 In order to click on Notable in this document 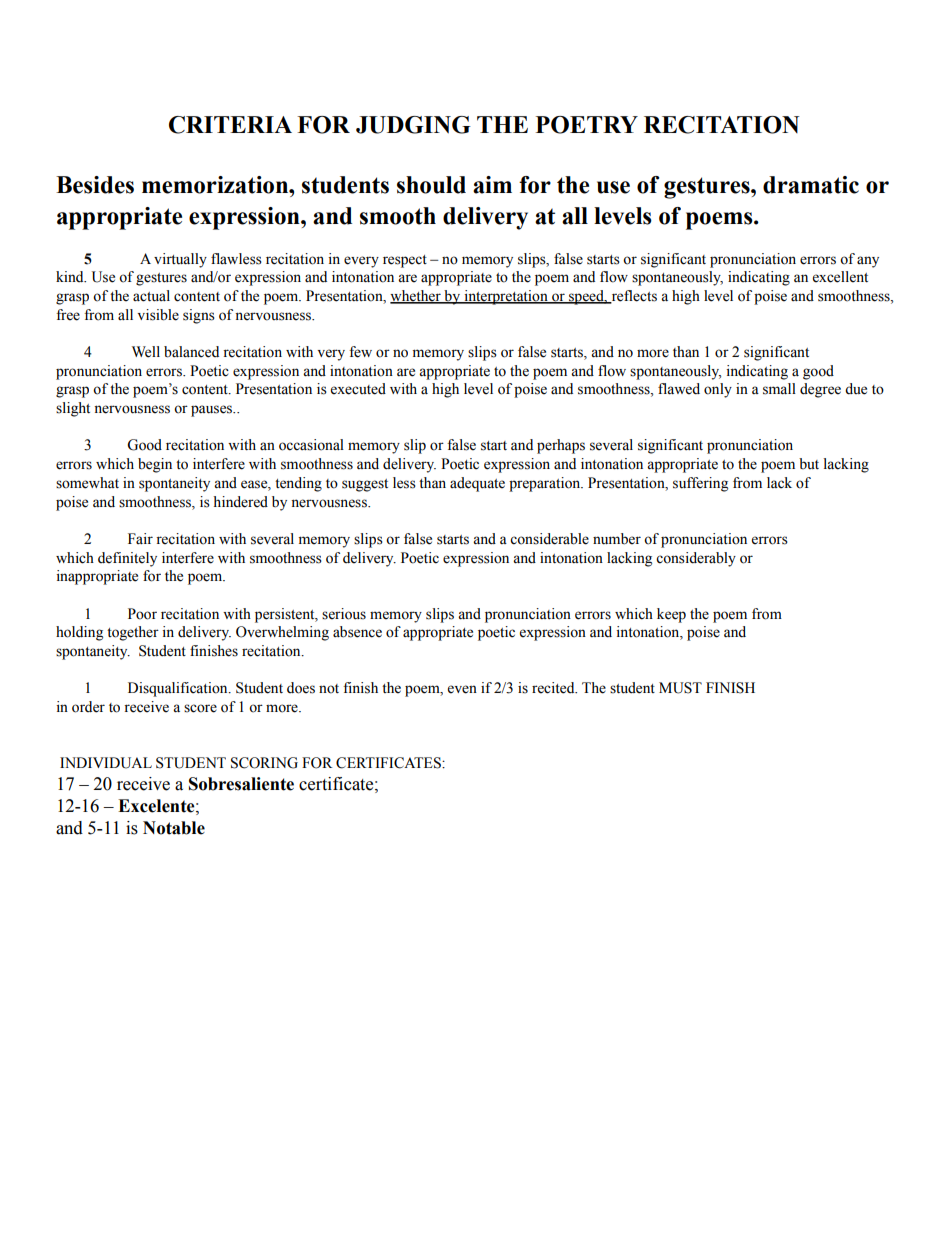, I will do `click(174, 828)`.
